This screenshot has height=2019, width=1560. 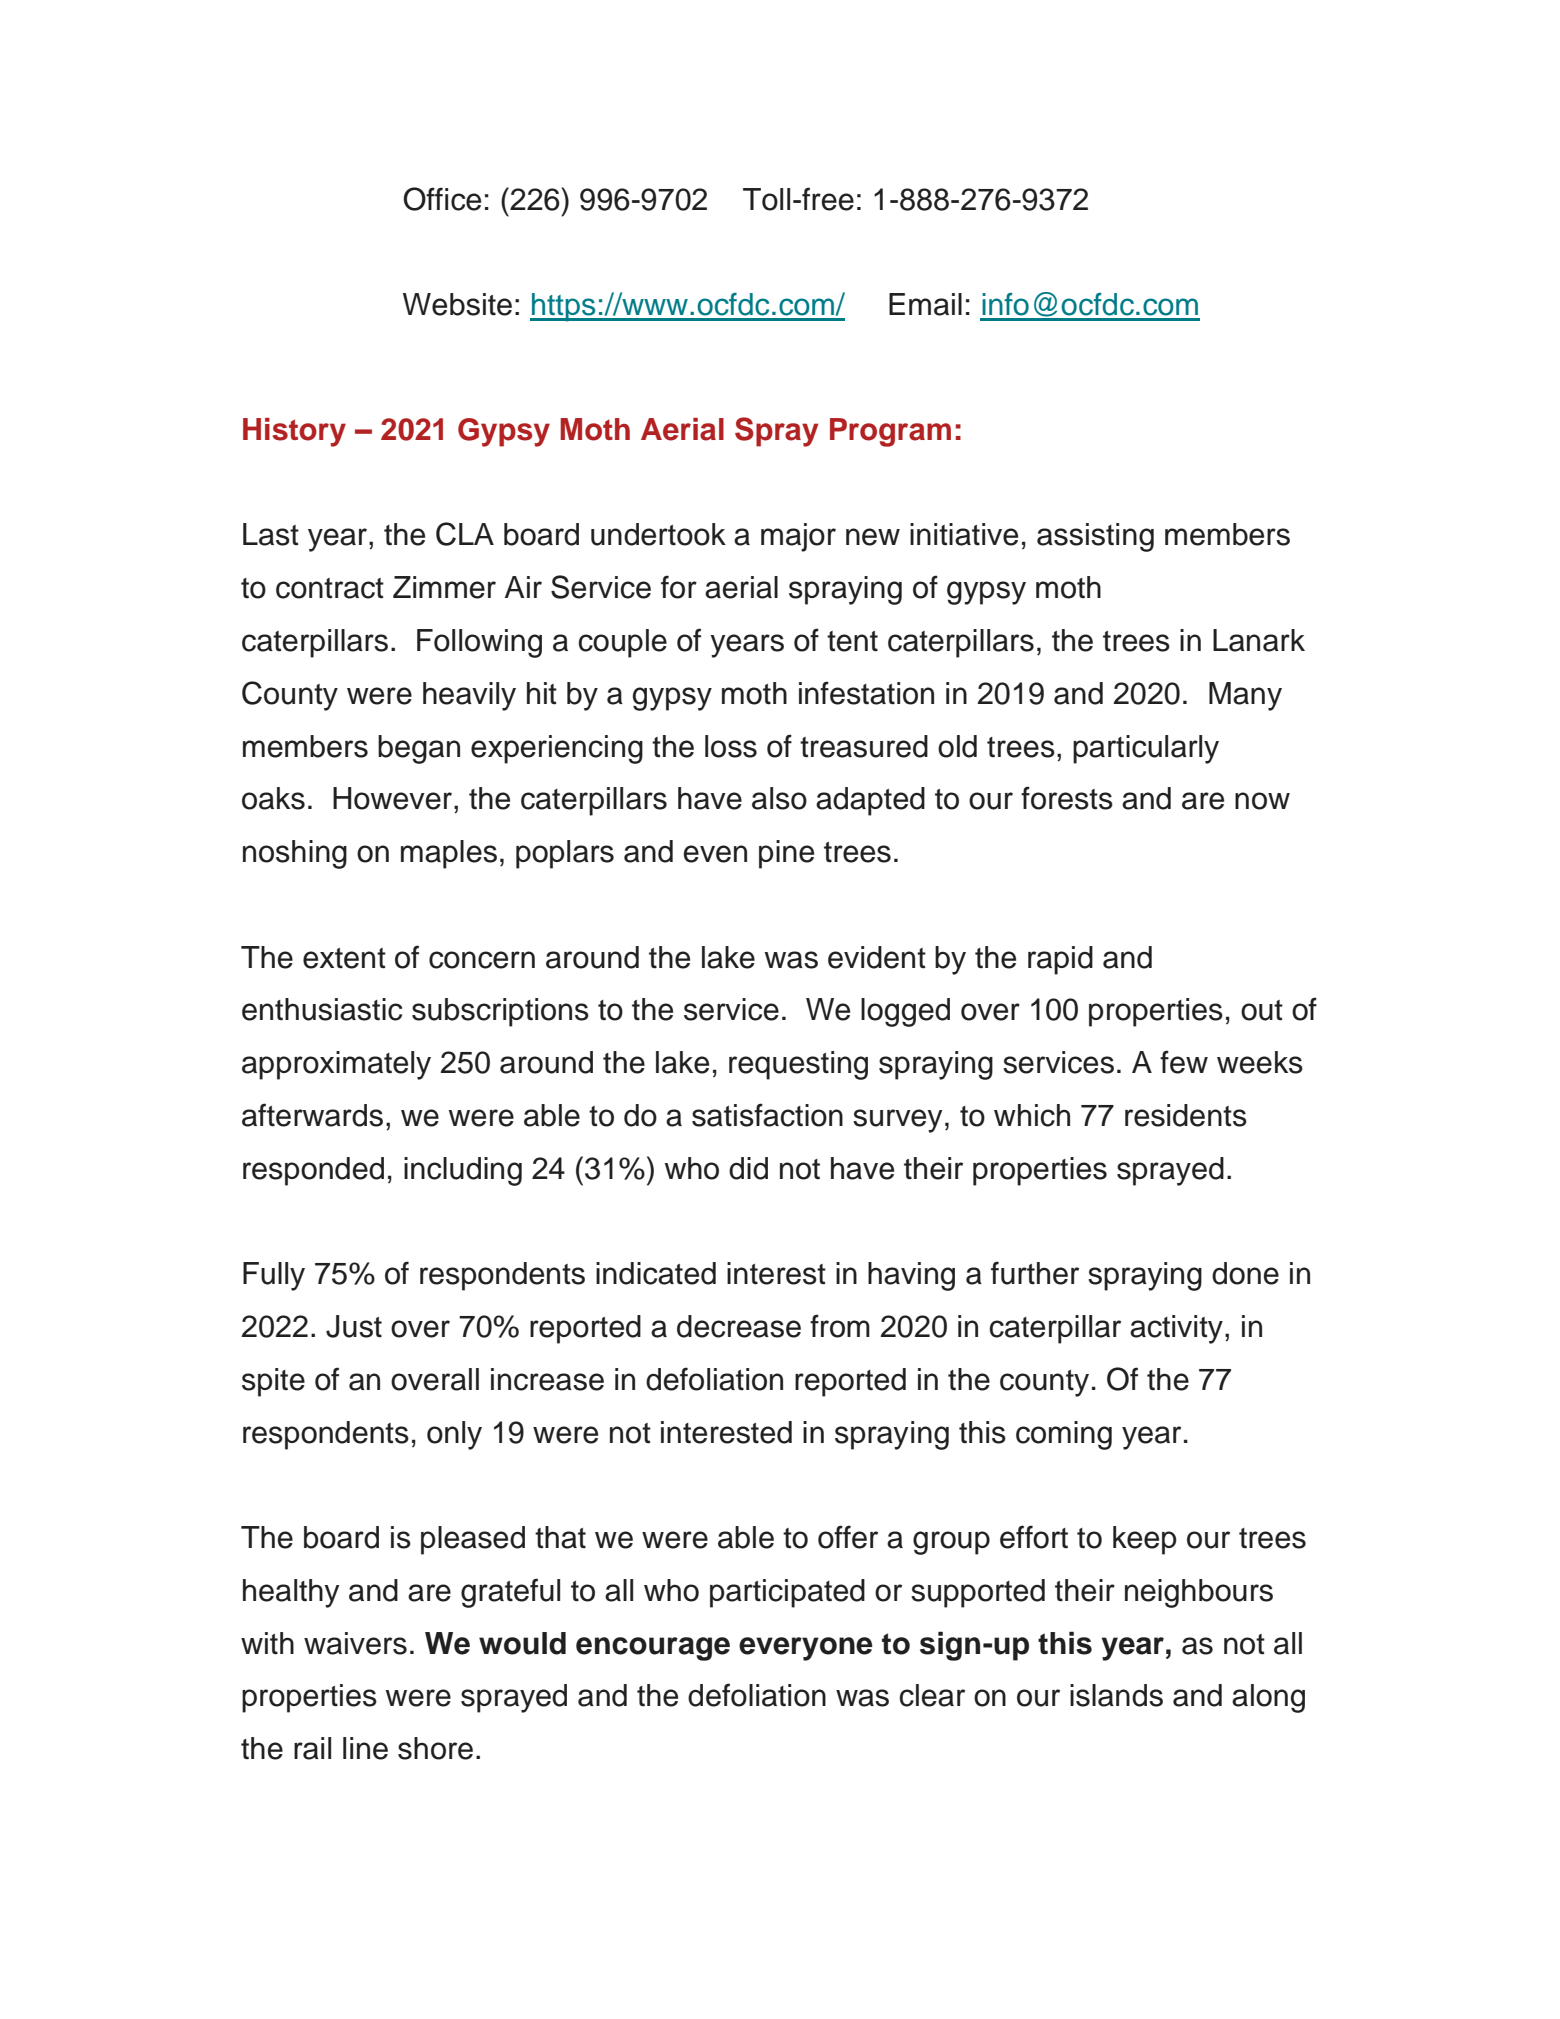 What do you see at coordinates (925, 304) in the screenshot?
I see `Email` at bounding box center [925, 304].
